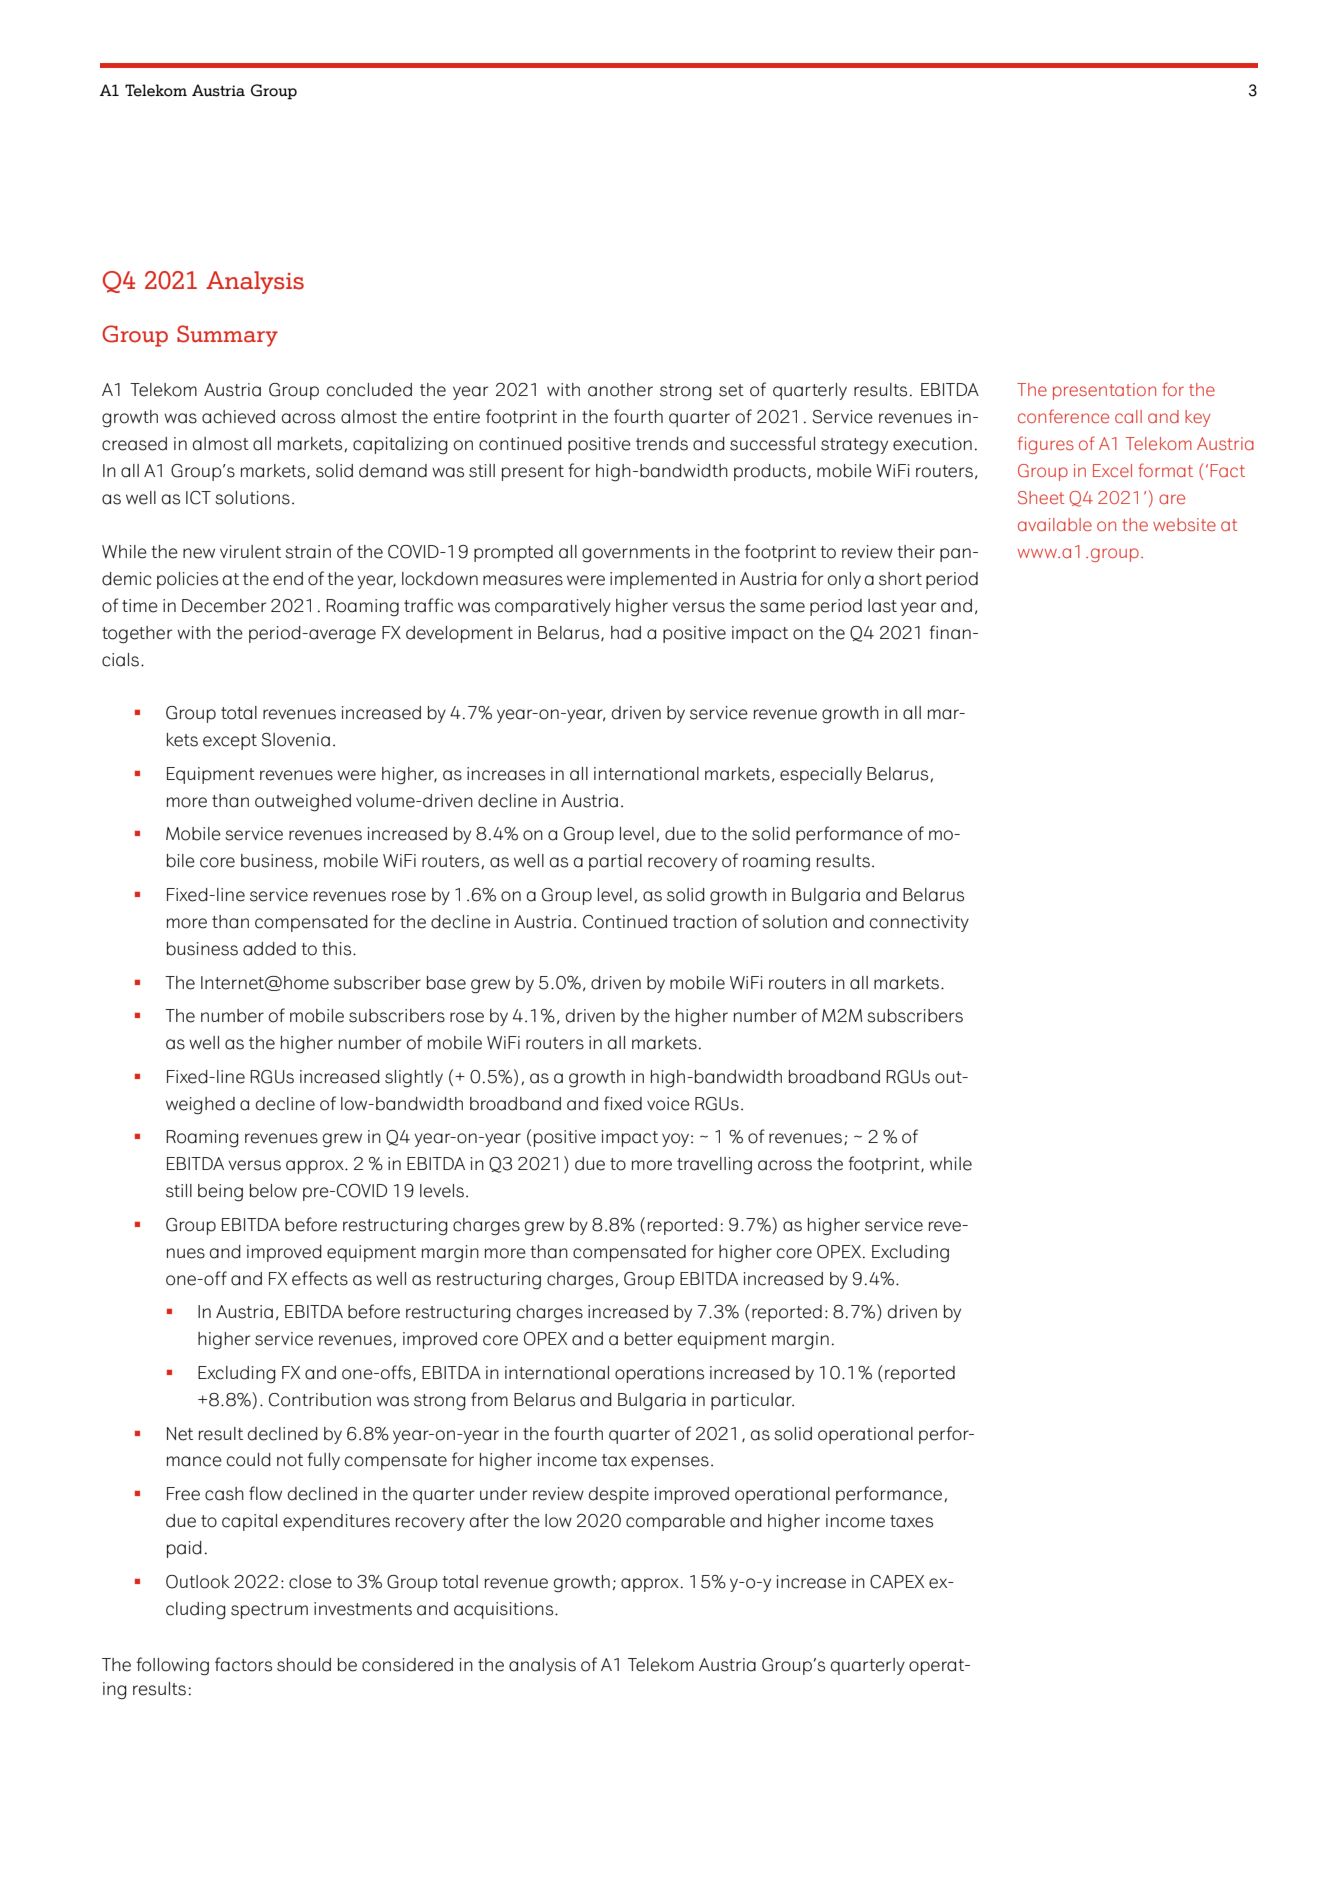 This screenshot has width=1335, height=1889. What do you see at coordinates (705, 922) in the screenshot?
I see `traction` at bounding box center [705, 922].
